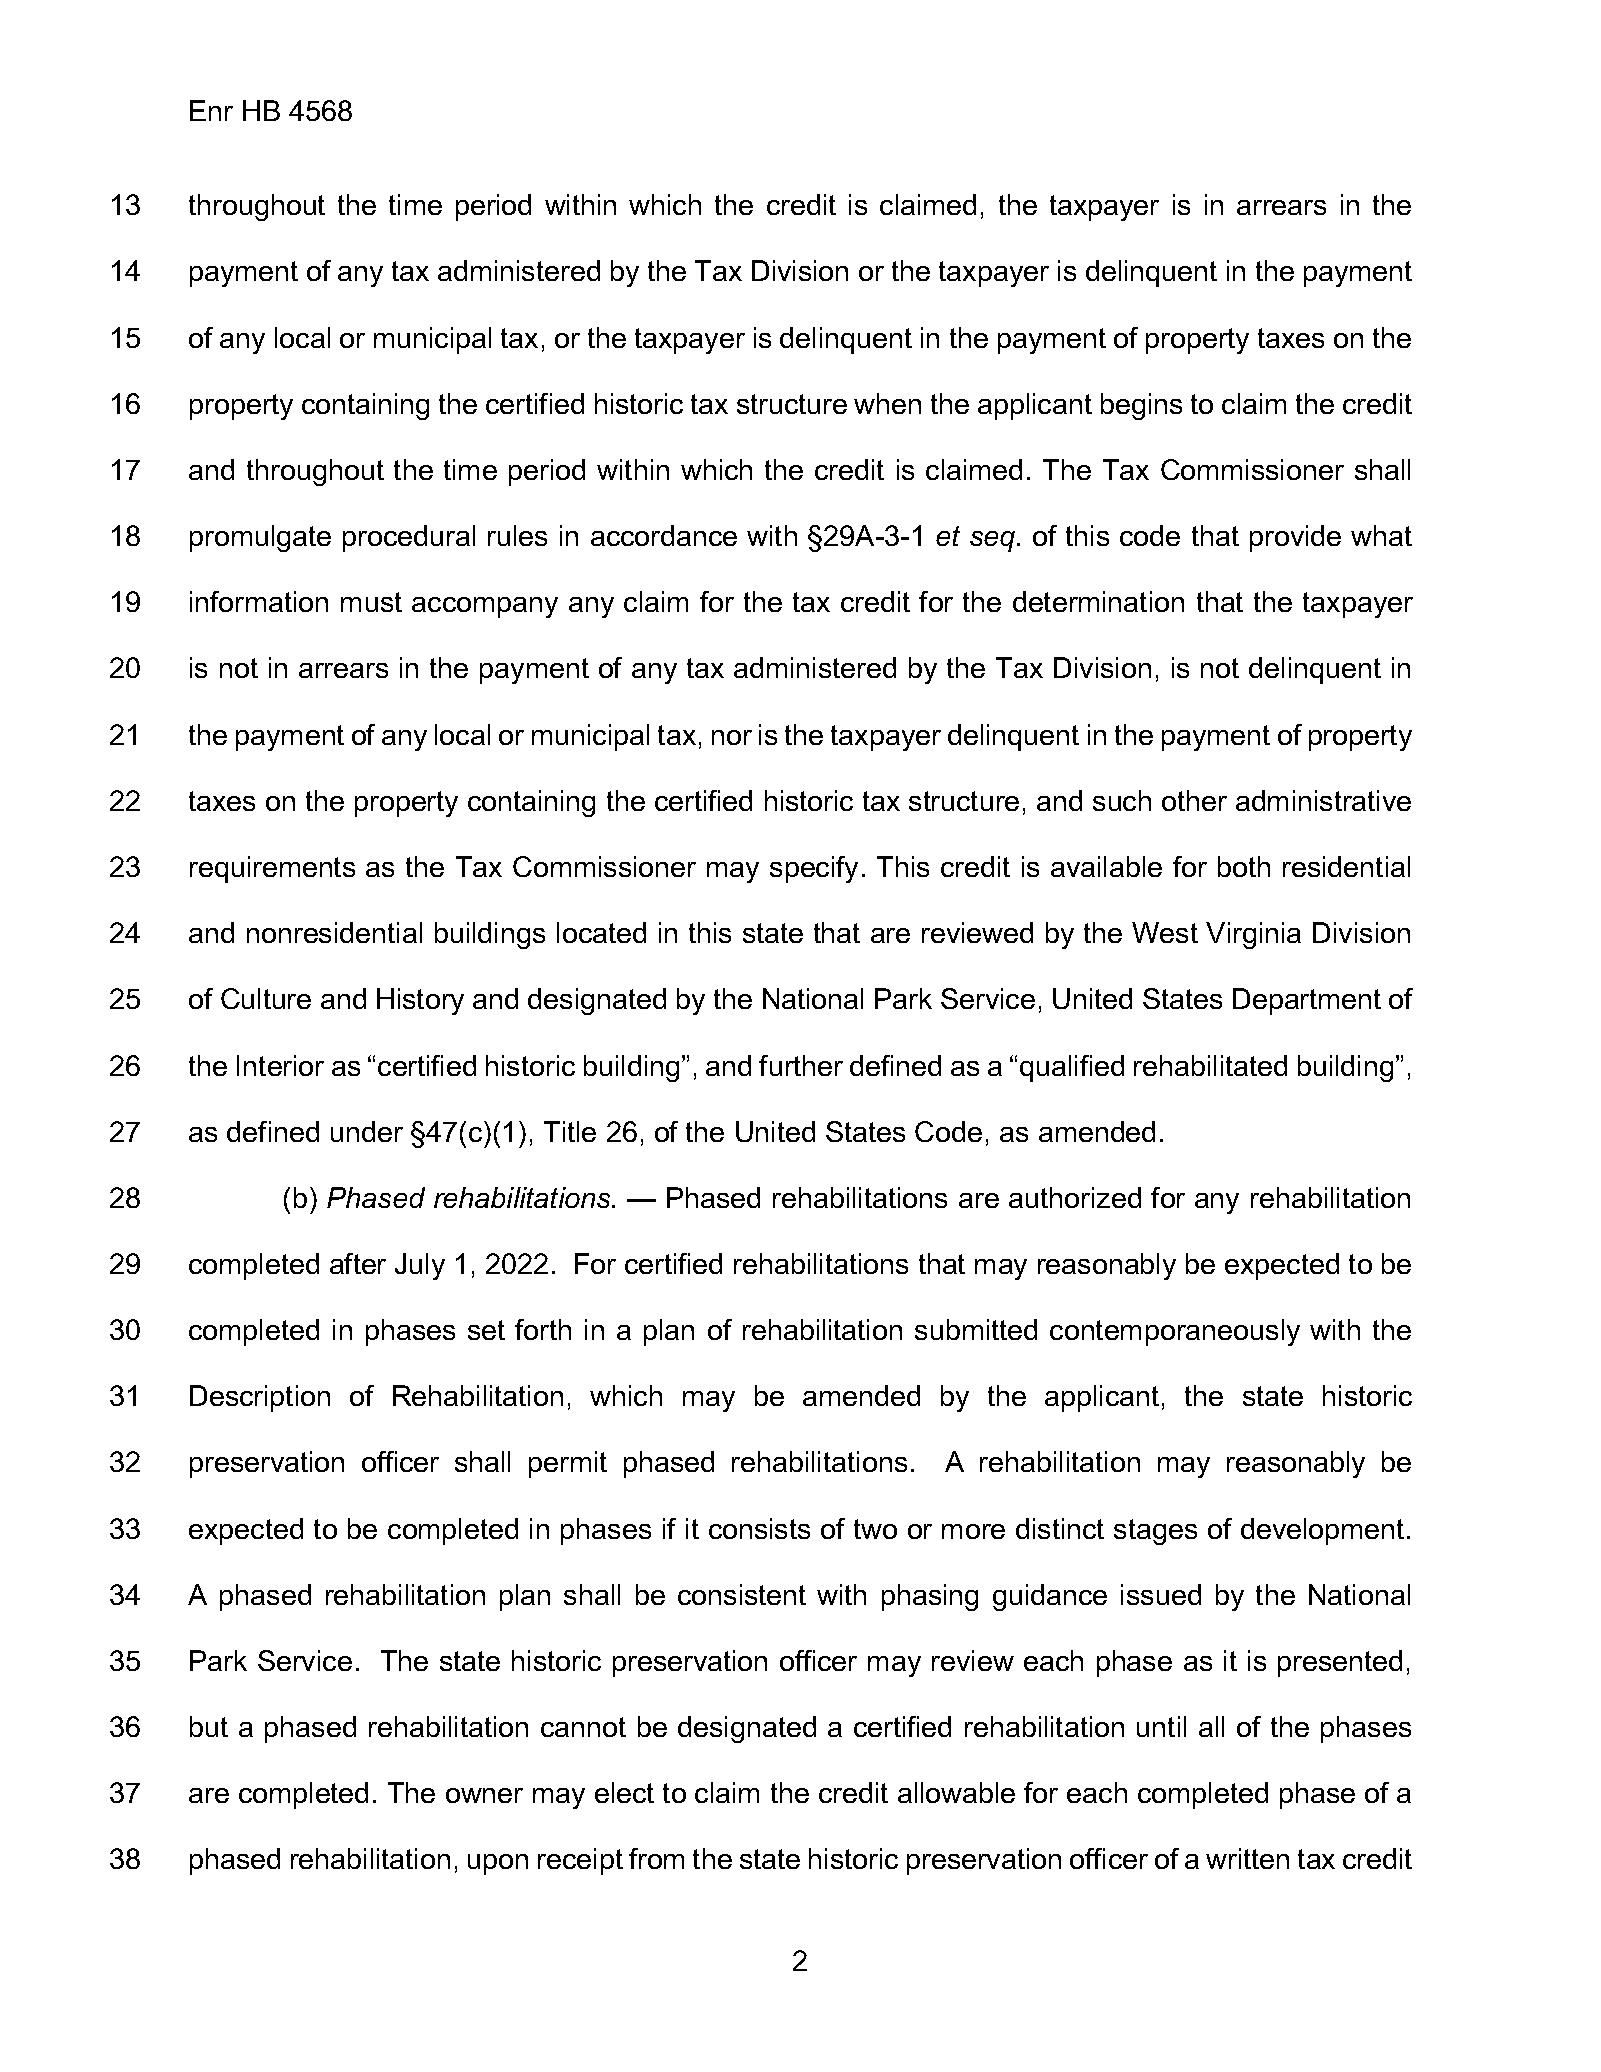 The width and height of the screenshot is (1601, 2072). What do you see at coordinates (656, 1858) in the screenshot?
I see `from` at bounding box center [656, 1858].
